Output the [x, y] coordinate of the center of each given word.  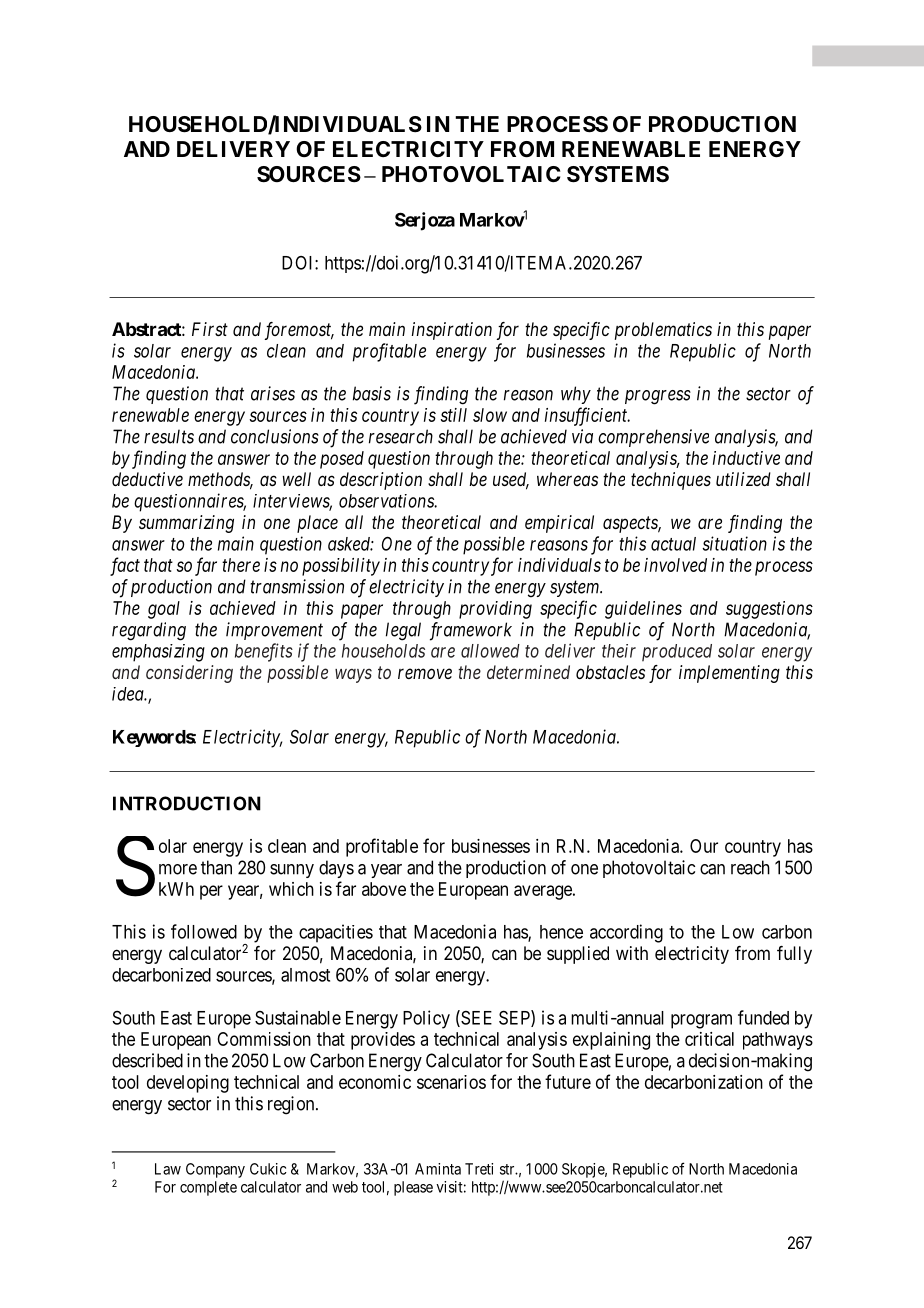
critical [709, 1039]
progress [658, 397]
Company [215, 1170]
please [413, 1188]
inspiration [452, 331]
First [210, 329]
